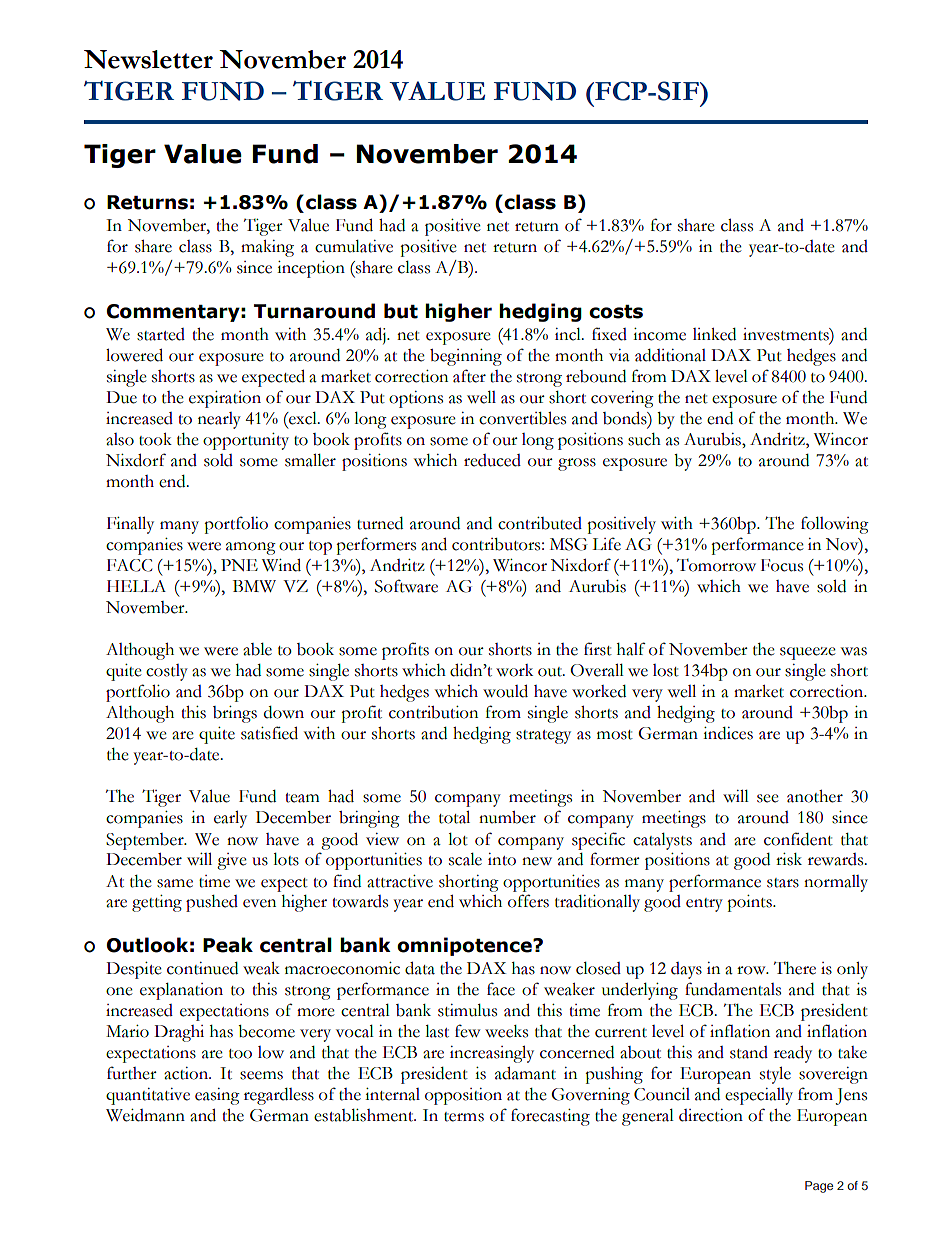 Image resolution: width=952 pixels, height=1233 pixels. I want to click on linked, so click(714, 334).
